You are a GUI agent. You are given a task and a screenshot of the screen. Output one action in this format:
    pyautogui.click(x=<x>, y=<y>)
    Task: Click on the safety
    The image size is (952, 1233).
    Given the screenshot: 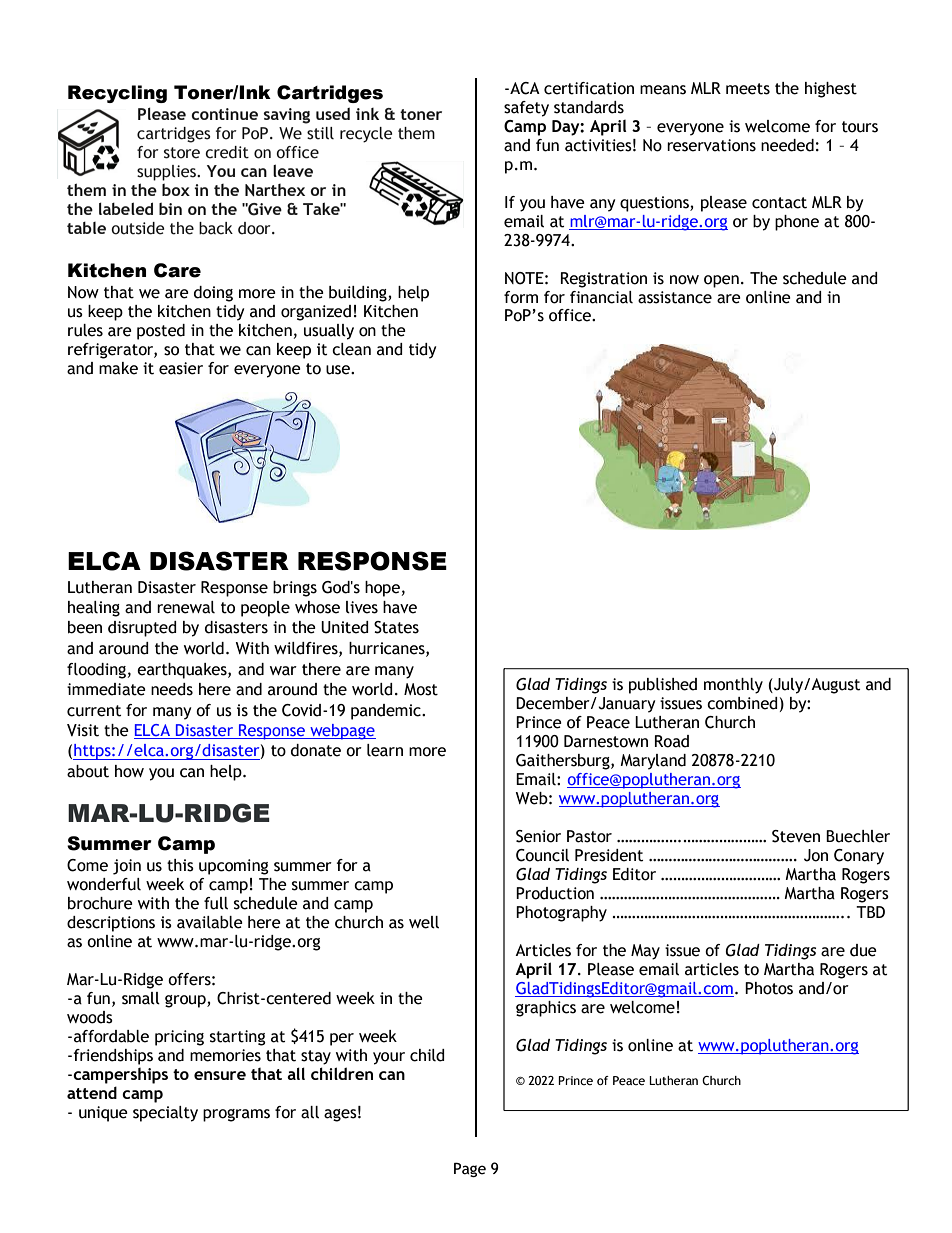 What is the action you would take?
    pyautogui.click(x=526, y=109)
